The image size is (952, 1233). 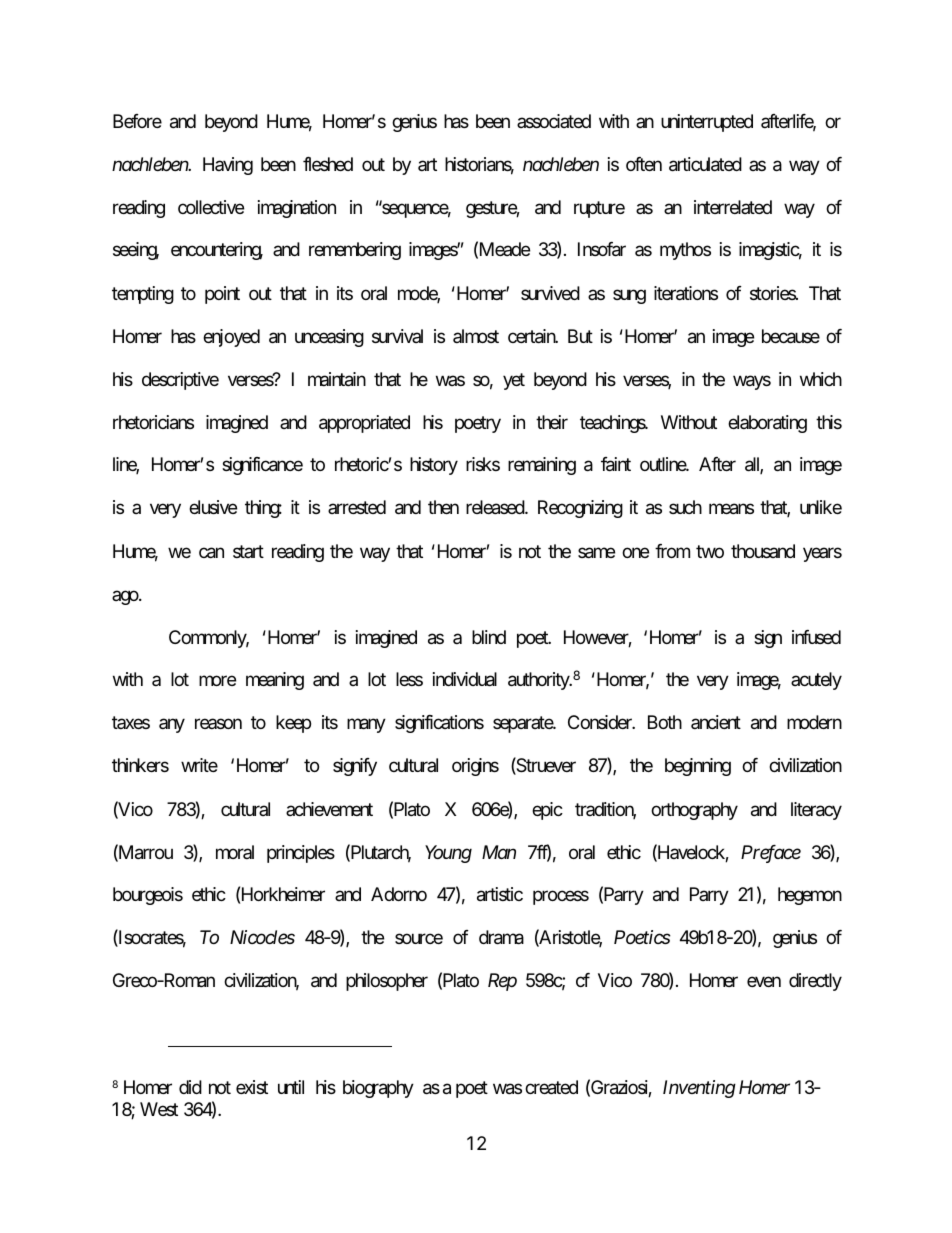 What do you see at coordinates (705, 164) in the page?
I see `articulated` at bounding box center [705, 164].
